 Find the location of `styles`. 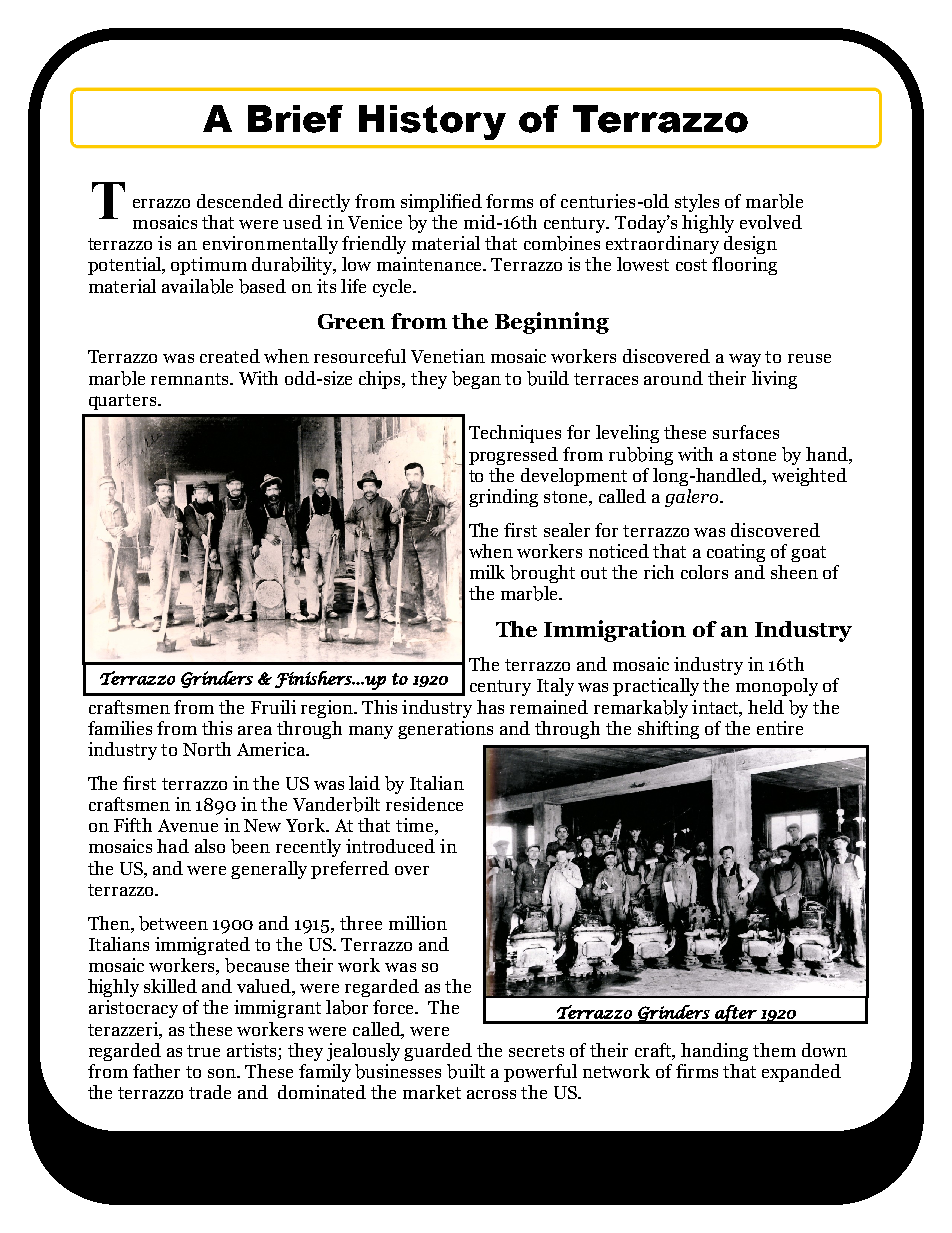

styles is located at coordinates (697, 203).
